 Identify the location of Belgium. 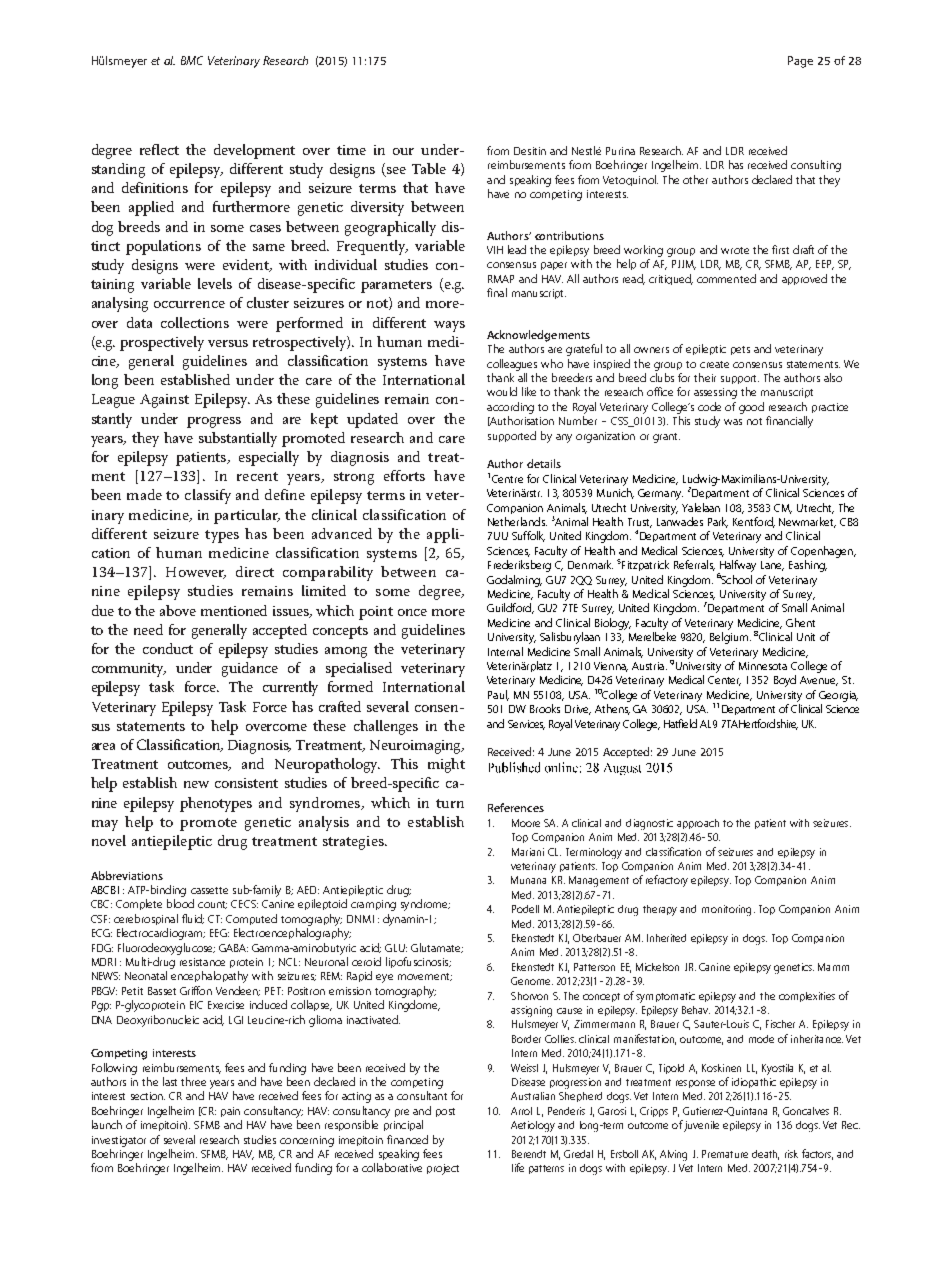
(729, 638).
